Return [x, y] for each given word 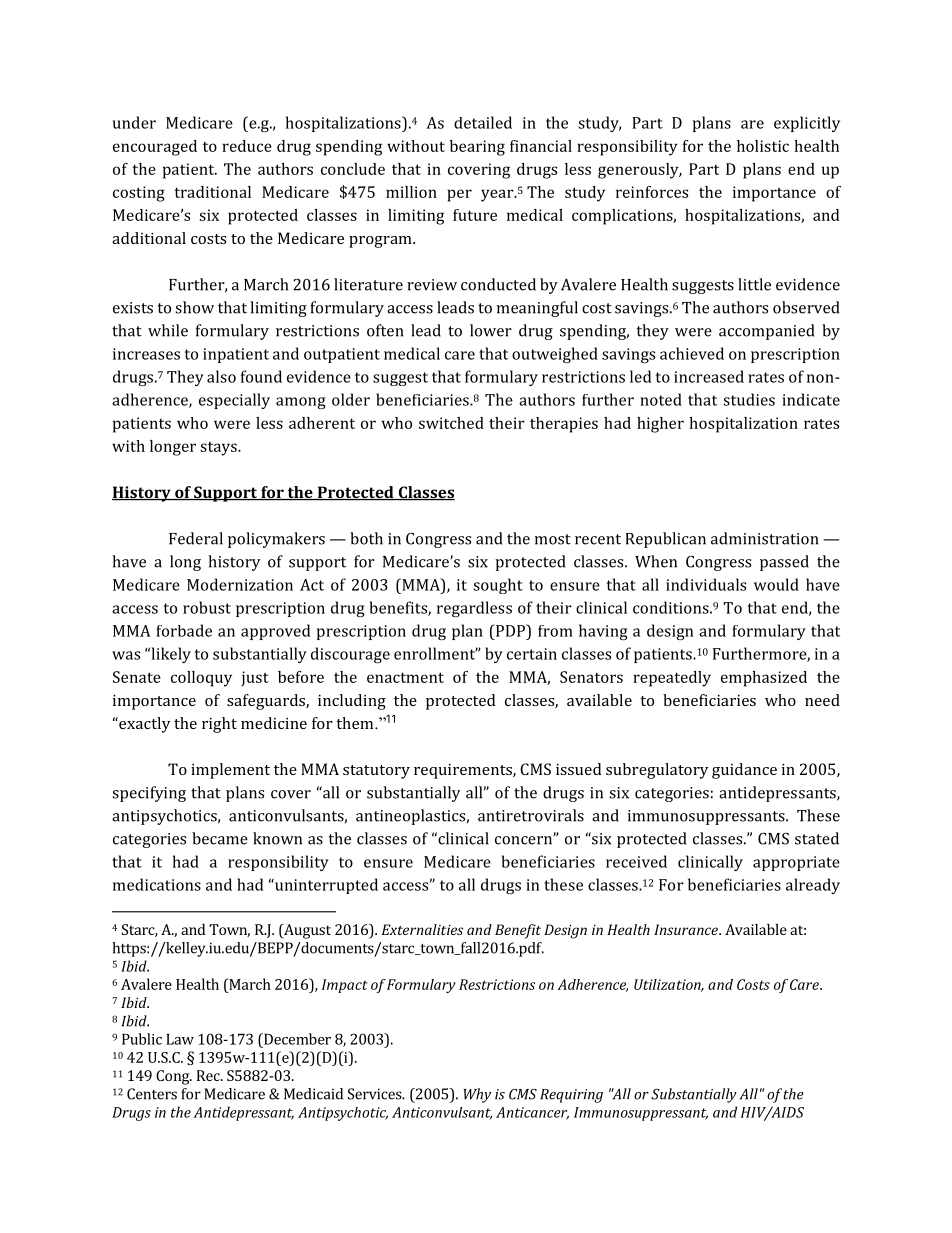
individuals [706, 584]
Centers [152, 1094]
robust [207, 607]
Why [477, 1095]
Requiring [571, 1096]
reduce [247, 146]
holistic [763, 146]
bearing [477, 148]
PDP [511, 630]
